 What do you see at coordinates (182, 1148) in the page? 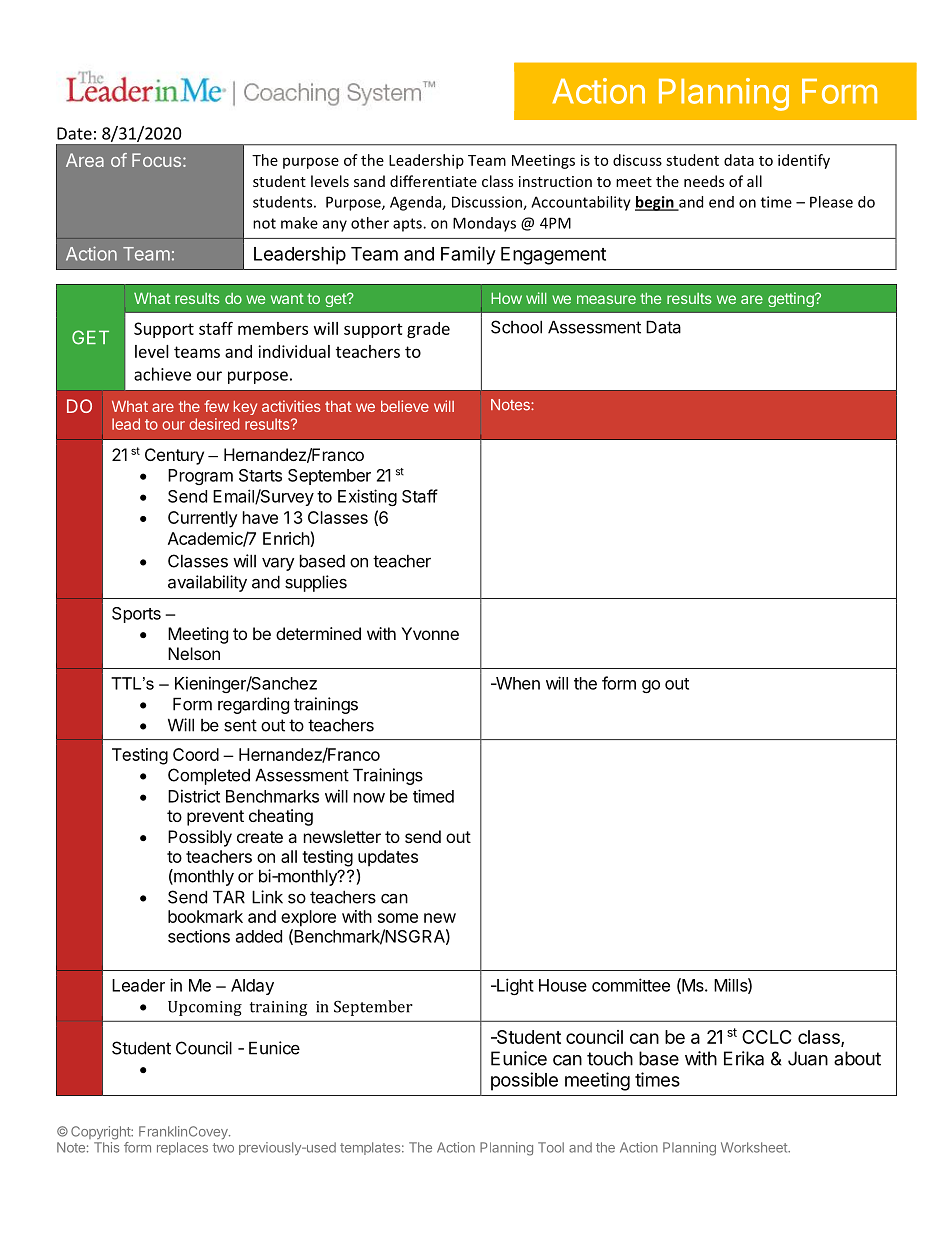
I see `replaces` at bounding box center [182, 1148].
